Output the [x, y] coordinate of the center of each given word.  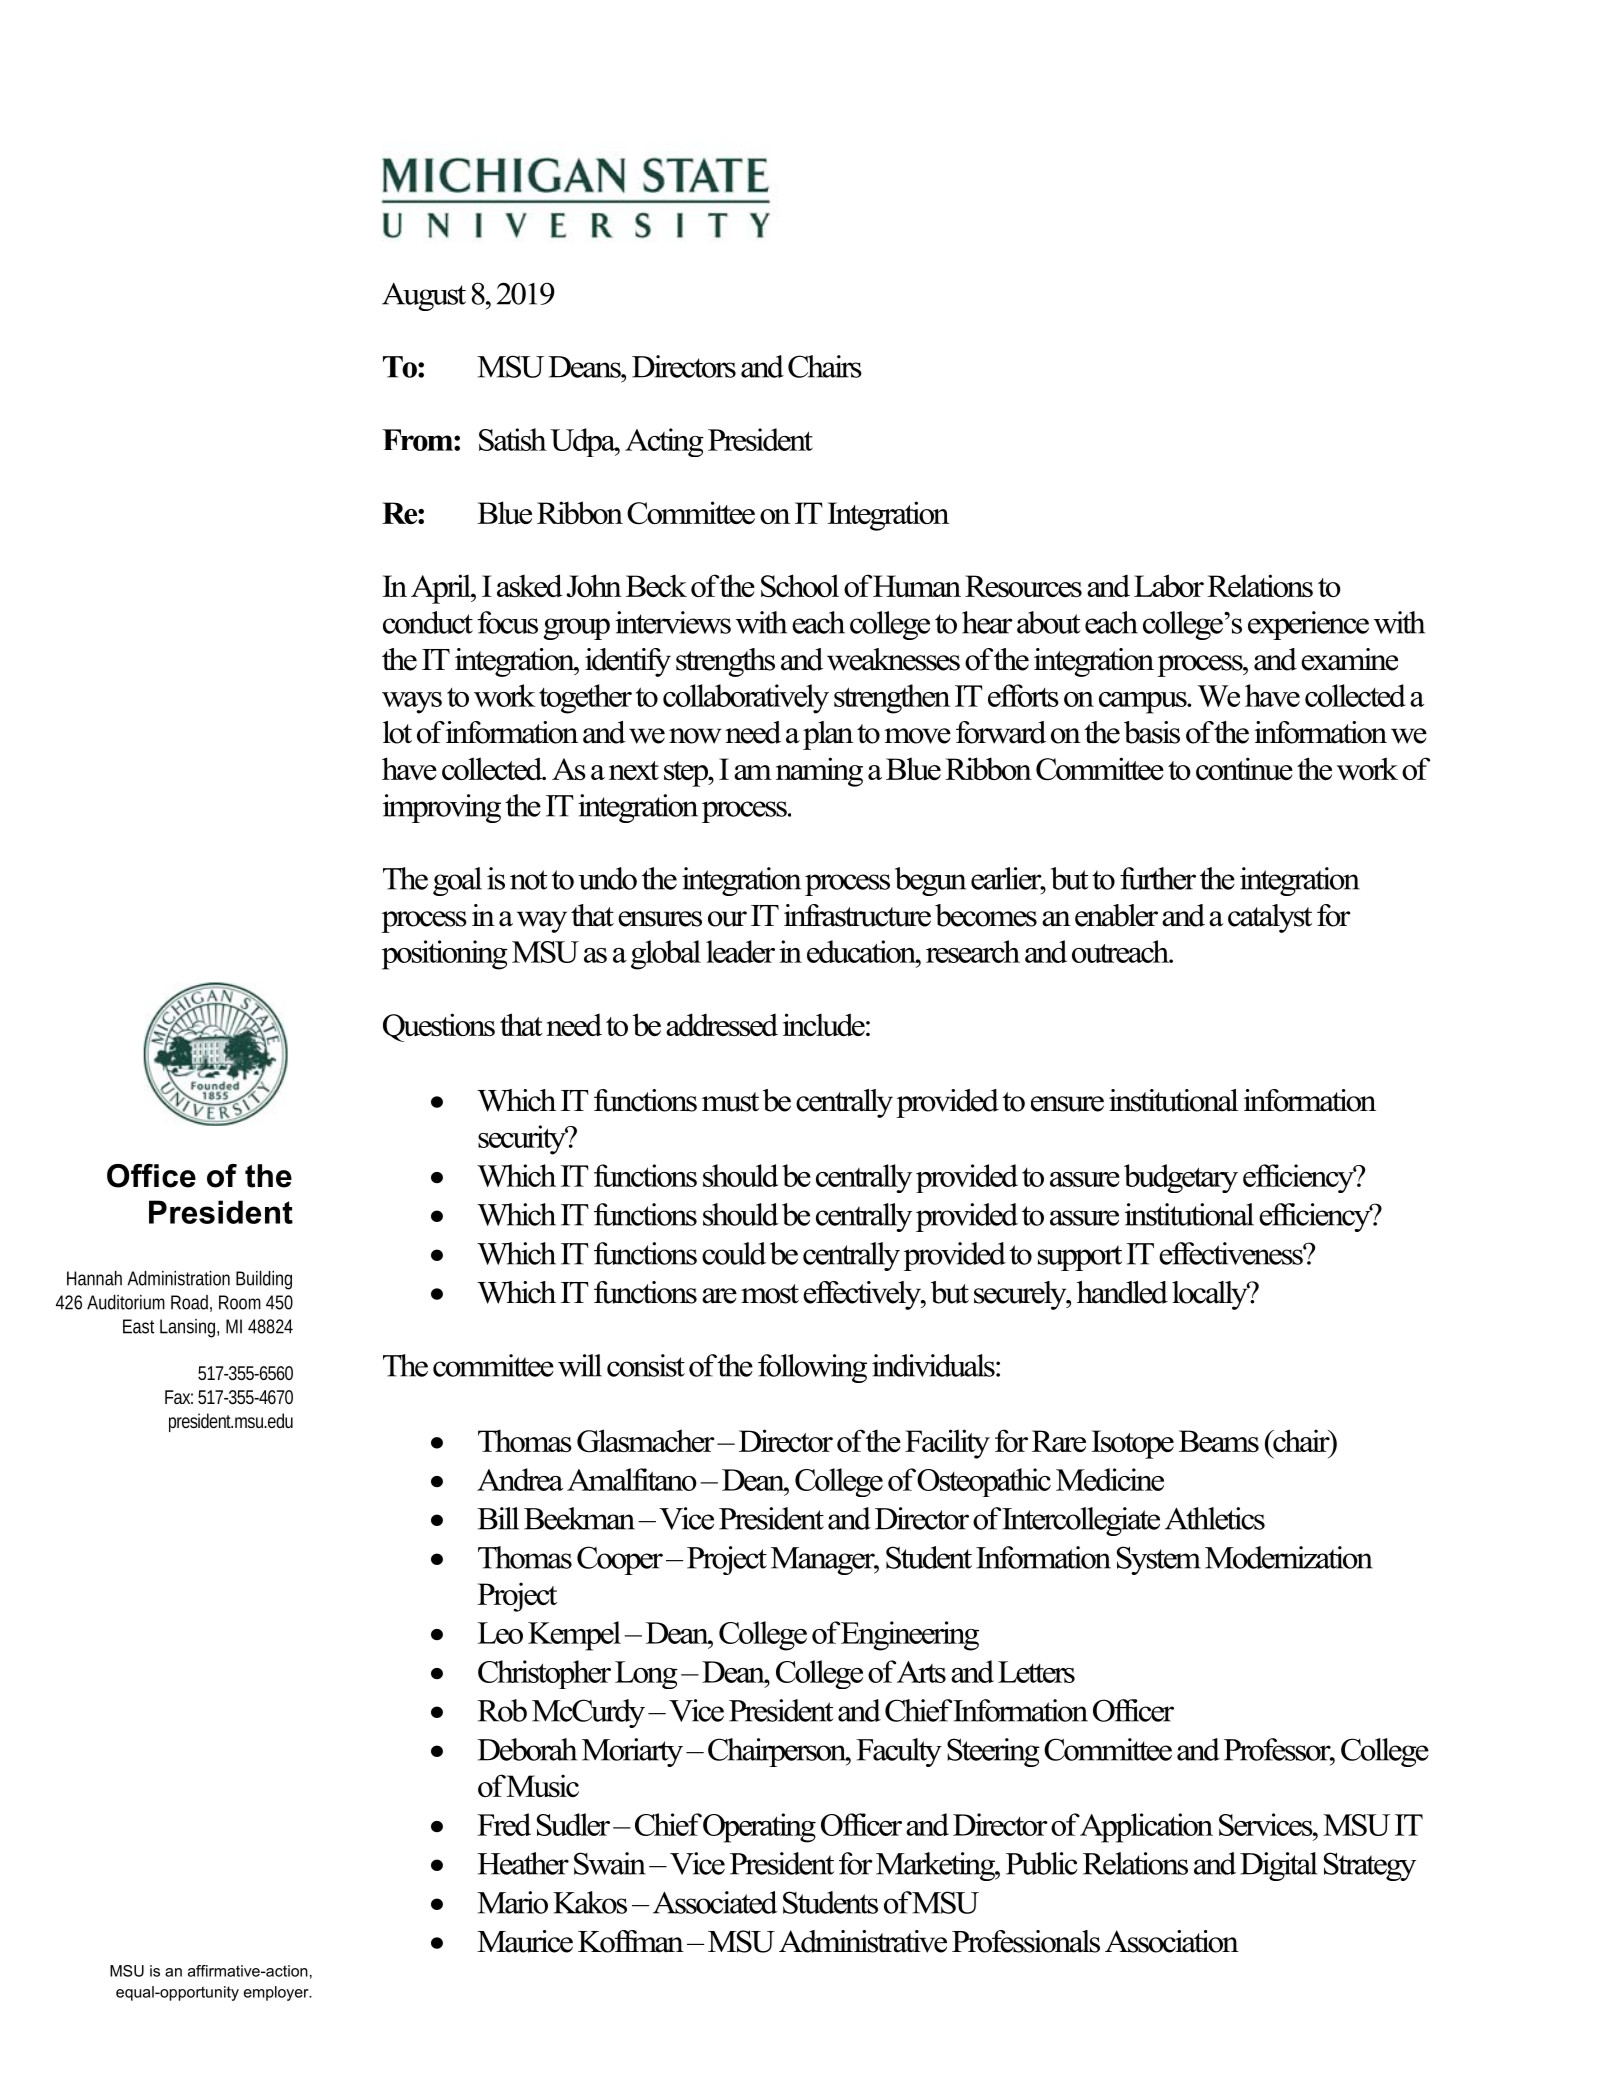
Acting [664, 442]
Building [264, 1280]
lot [397, 732]
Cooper [620, 1560]
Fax [179, 1397]
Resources [1023, 586]
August [424, 297]
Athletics [1215, 1518]
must [730, 1102]
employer [277, 1993]
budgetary [1181, 1178]
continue [1244, 768]
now [695, 736]
